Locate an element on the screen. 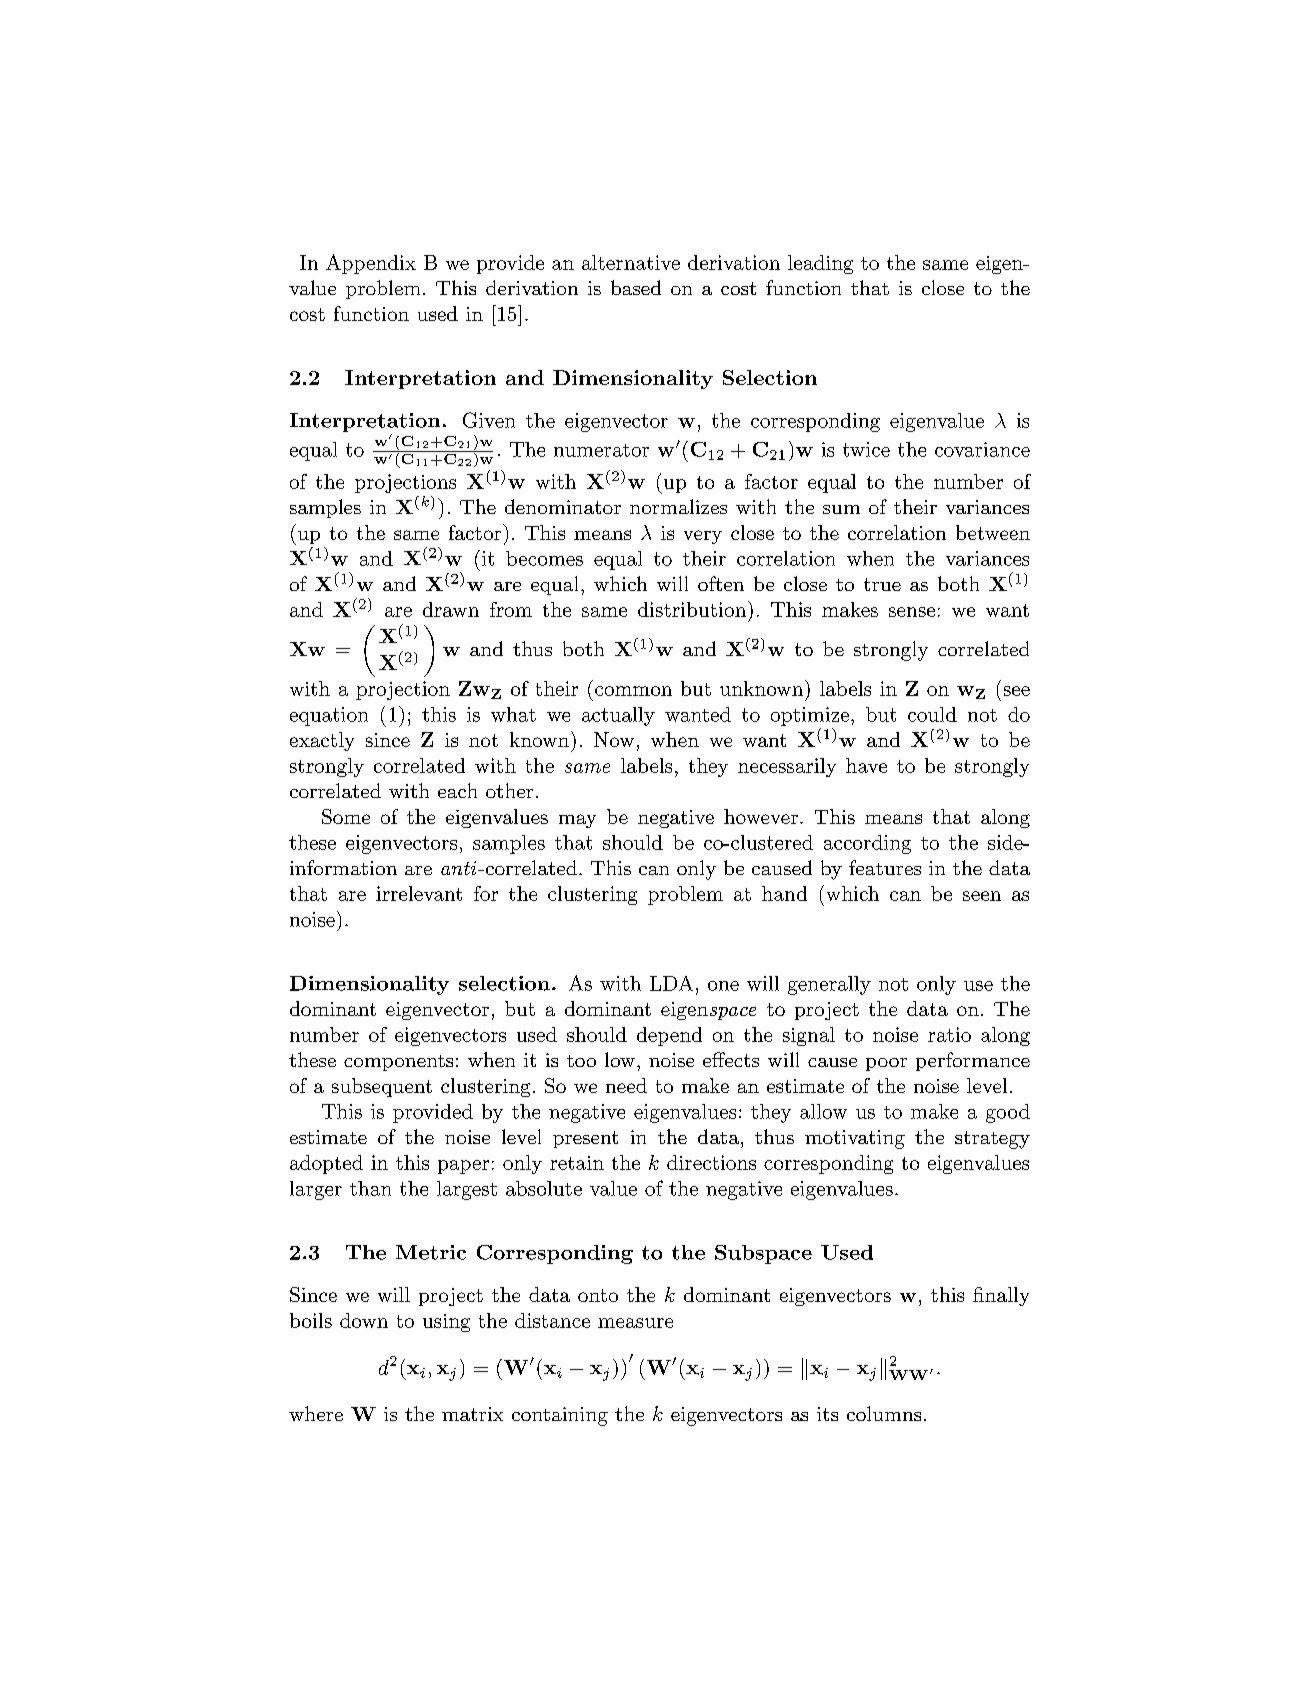  drawn is located at coordinates (451, 609).
